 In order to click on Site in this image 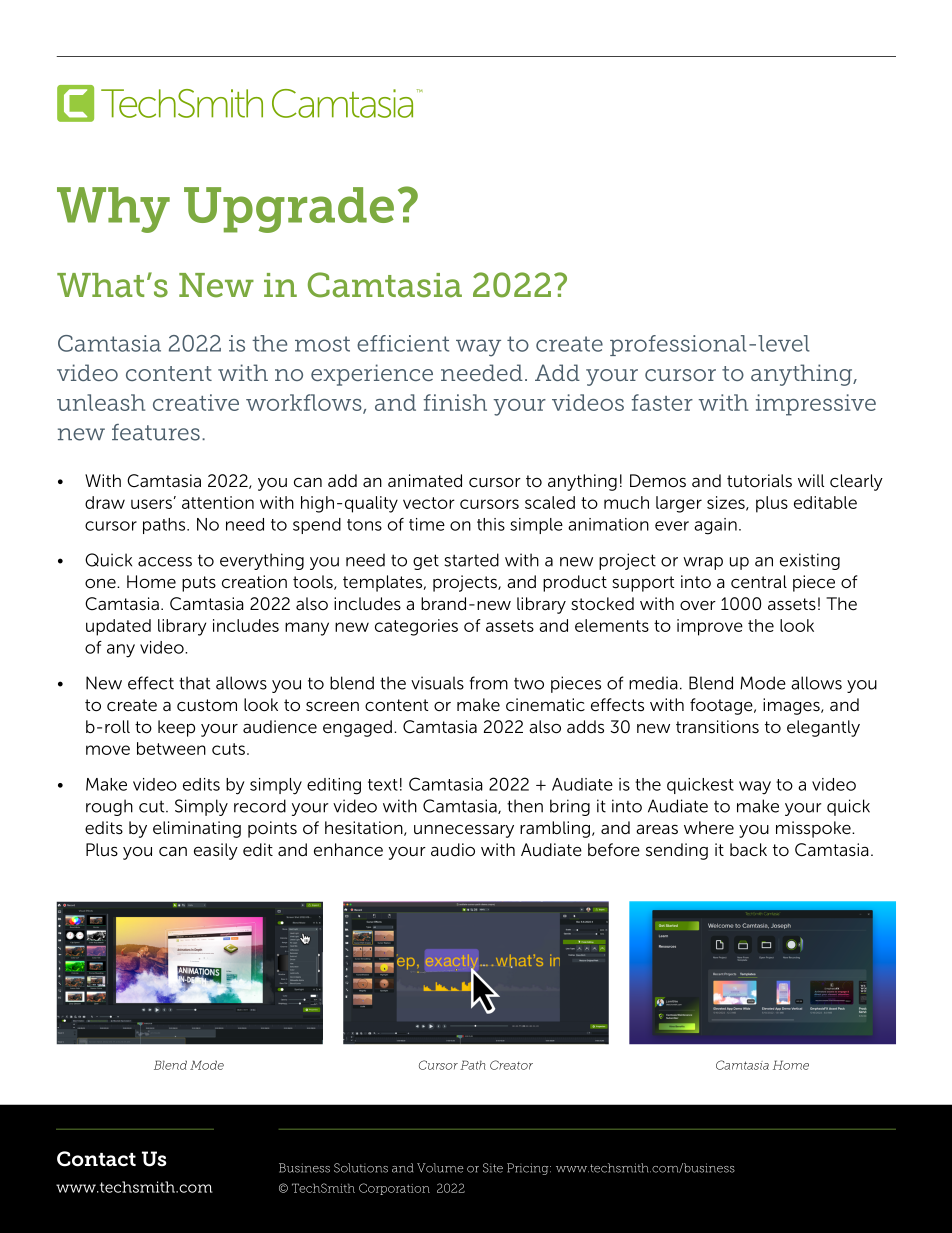, I will do `click(493, 1168)`.
